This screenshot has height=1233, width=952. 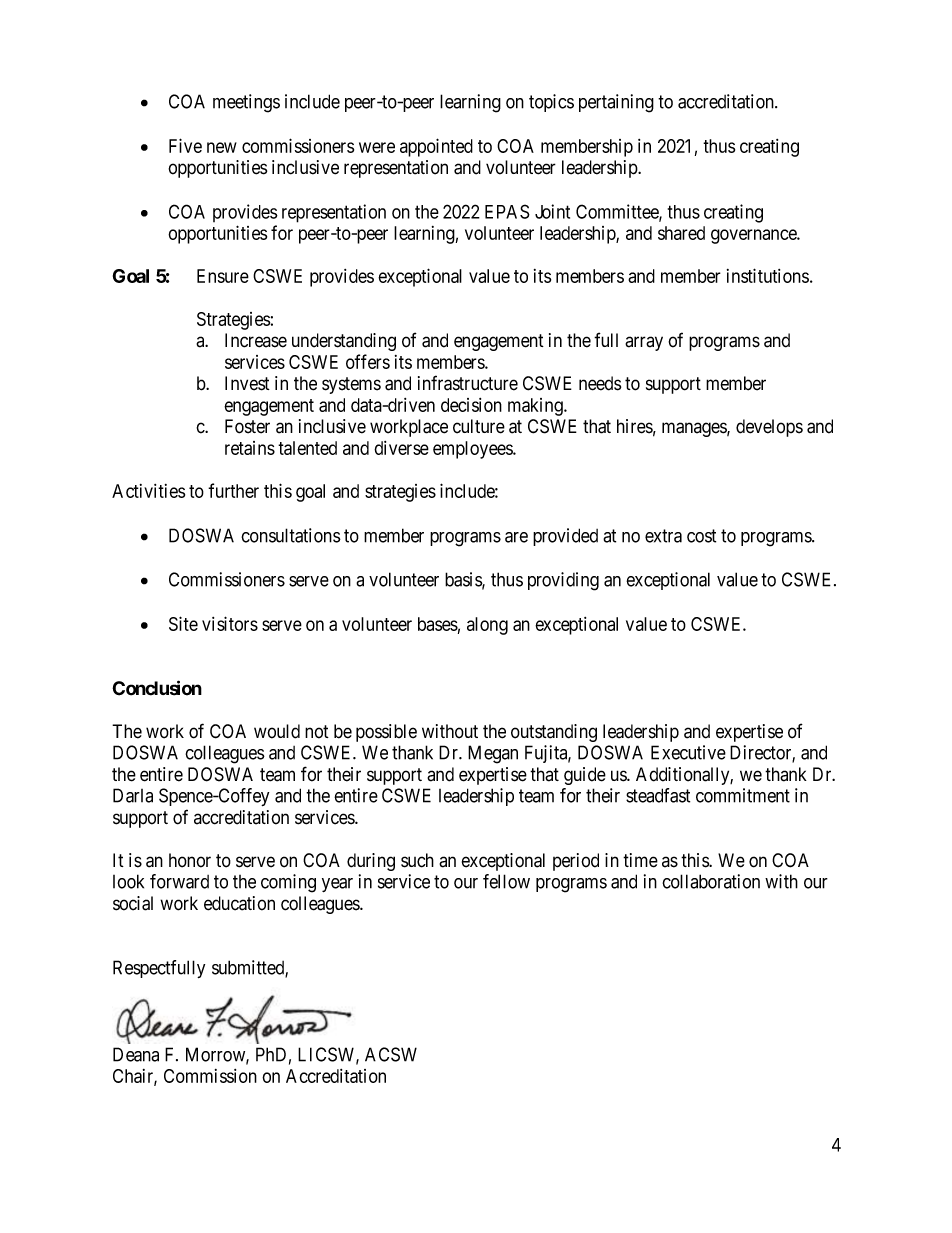 What do you see at coordinates (473, 450) in the screenshot?
I see `employees` at bounding box center [473, 450].
